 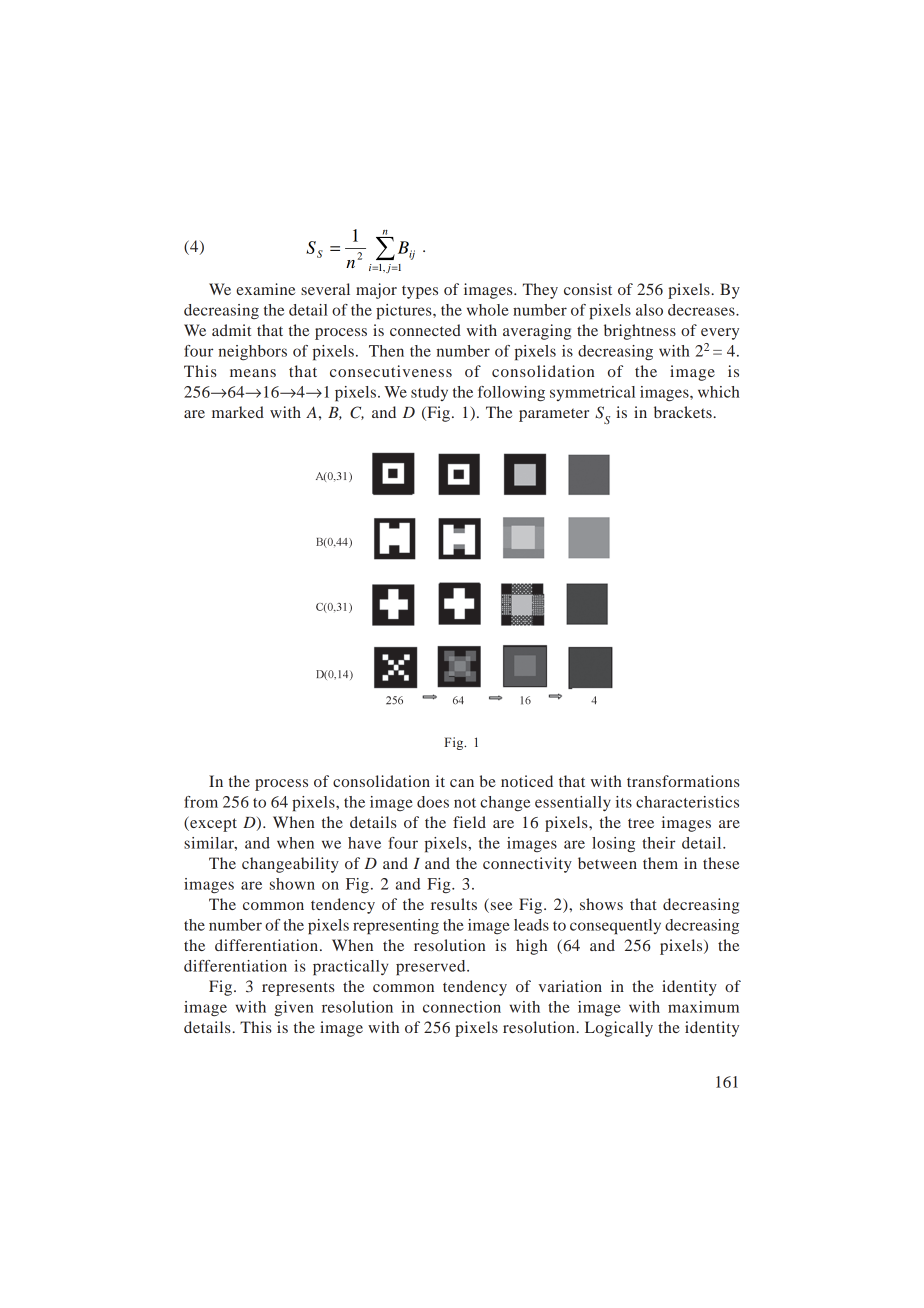 What do you see at coordinates (293, 1009) in the page?
I see `given` at bounding box center [293, 1009].
